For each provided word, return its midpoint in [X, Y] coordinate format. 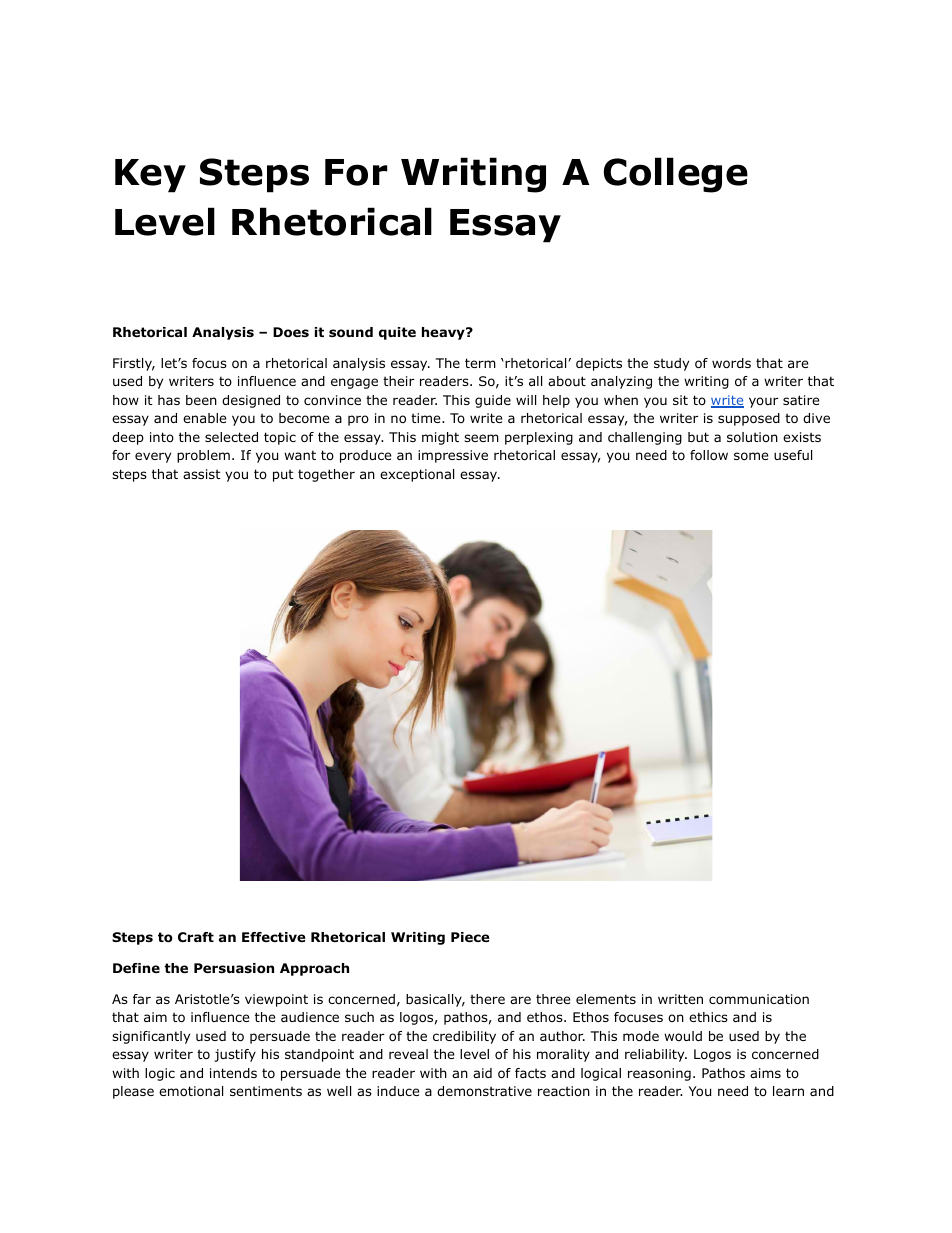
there [487, 999]
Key [150, 176]
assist [201, 474]
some [751, 456]
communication [759, 999]
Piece [470, 937]
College [676, 175]
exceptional [417, 475]
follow [709, 455]
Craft [196, 937]
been [201, 400]
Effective [273, 937]
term [480, 363]
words [731, 363]
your [763, 402]
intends [233, 1073]
